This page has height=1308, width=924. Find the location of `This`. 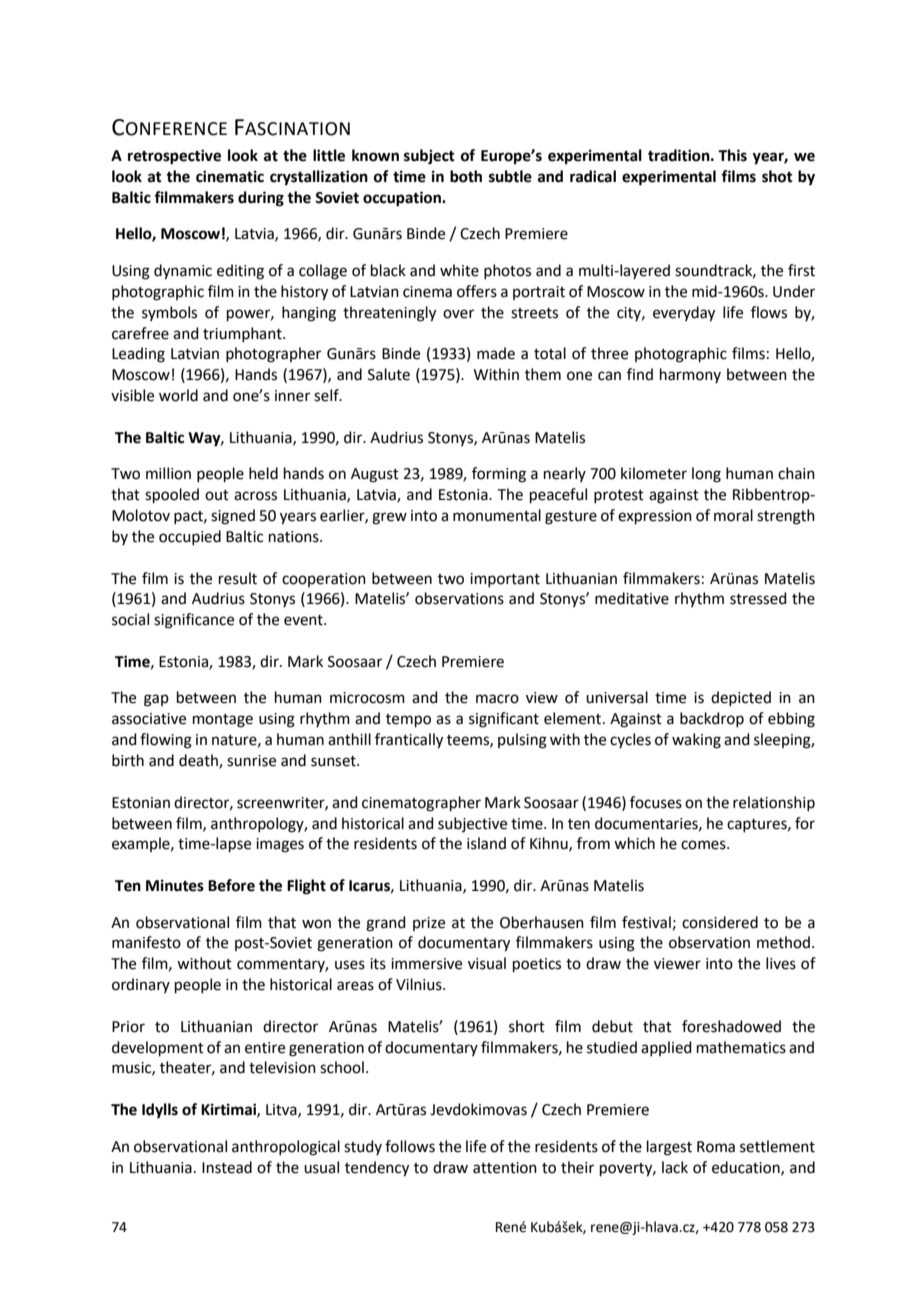

This is located at coordinates (732, 155).
